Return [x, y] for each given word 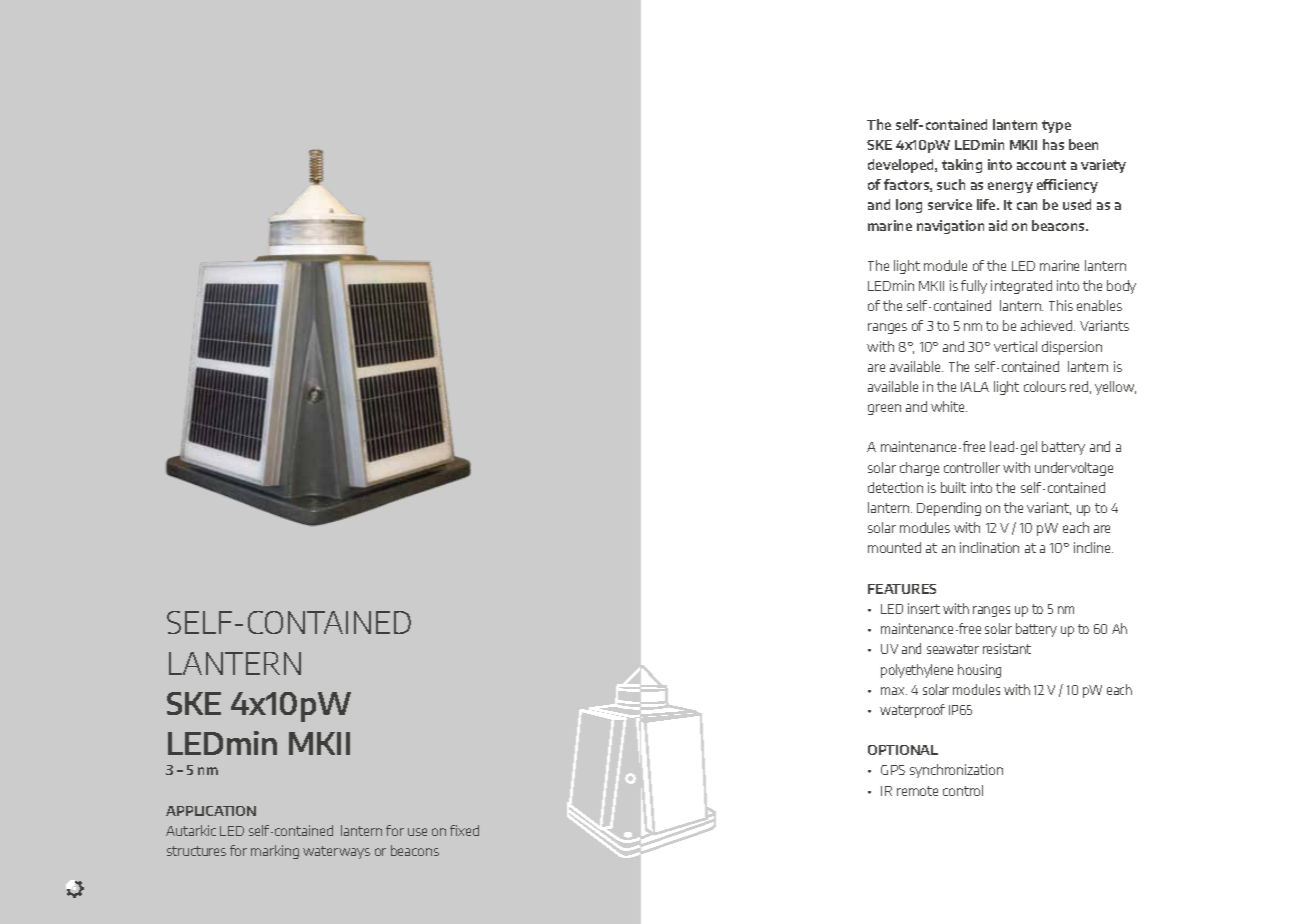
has [1053, 144]
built [953, 487]
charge [919, 469]
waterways [336, 852]
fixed [464, 830]
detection [895, 487]
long [909, 206]
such [951, 184]
